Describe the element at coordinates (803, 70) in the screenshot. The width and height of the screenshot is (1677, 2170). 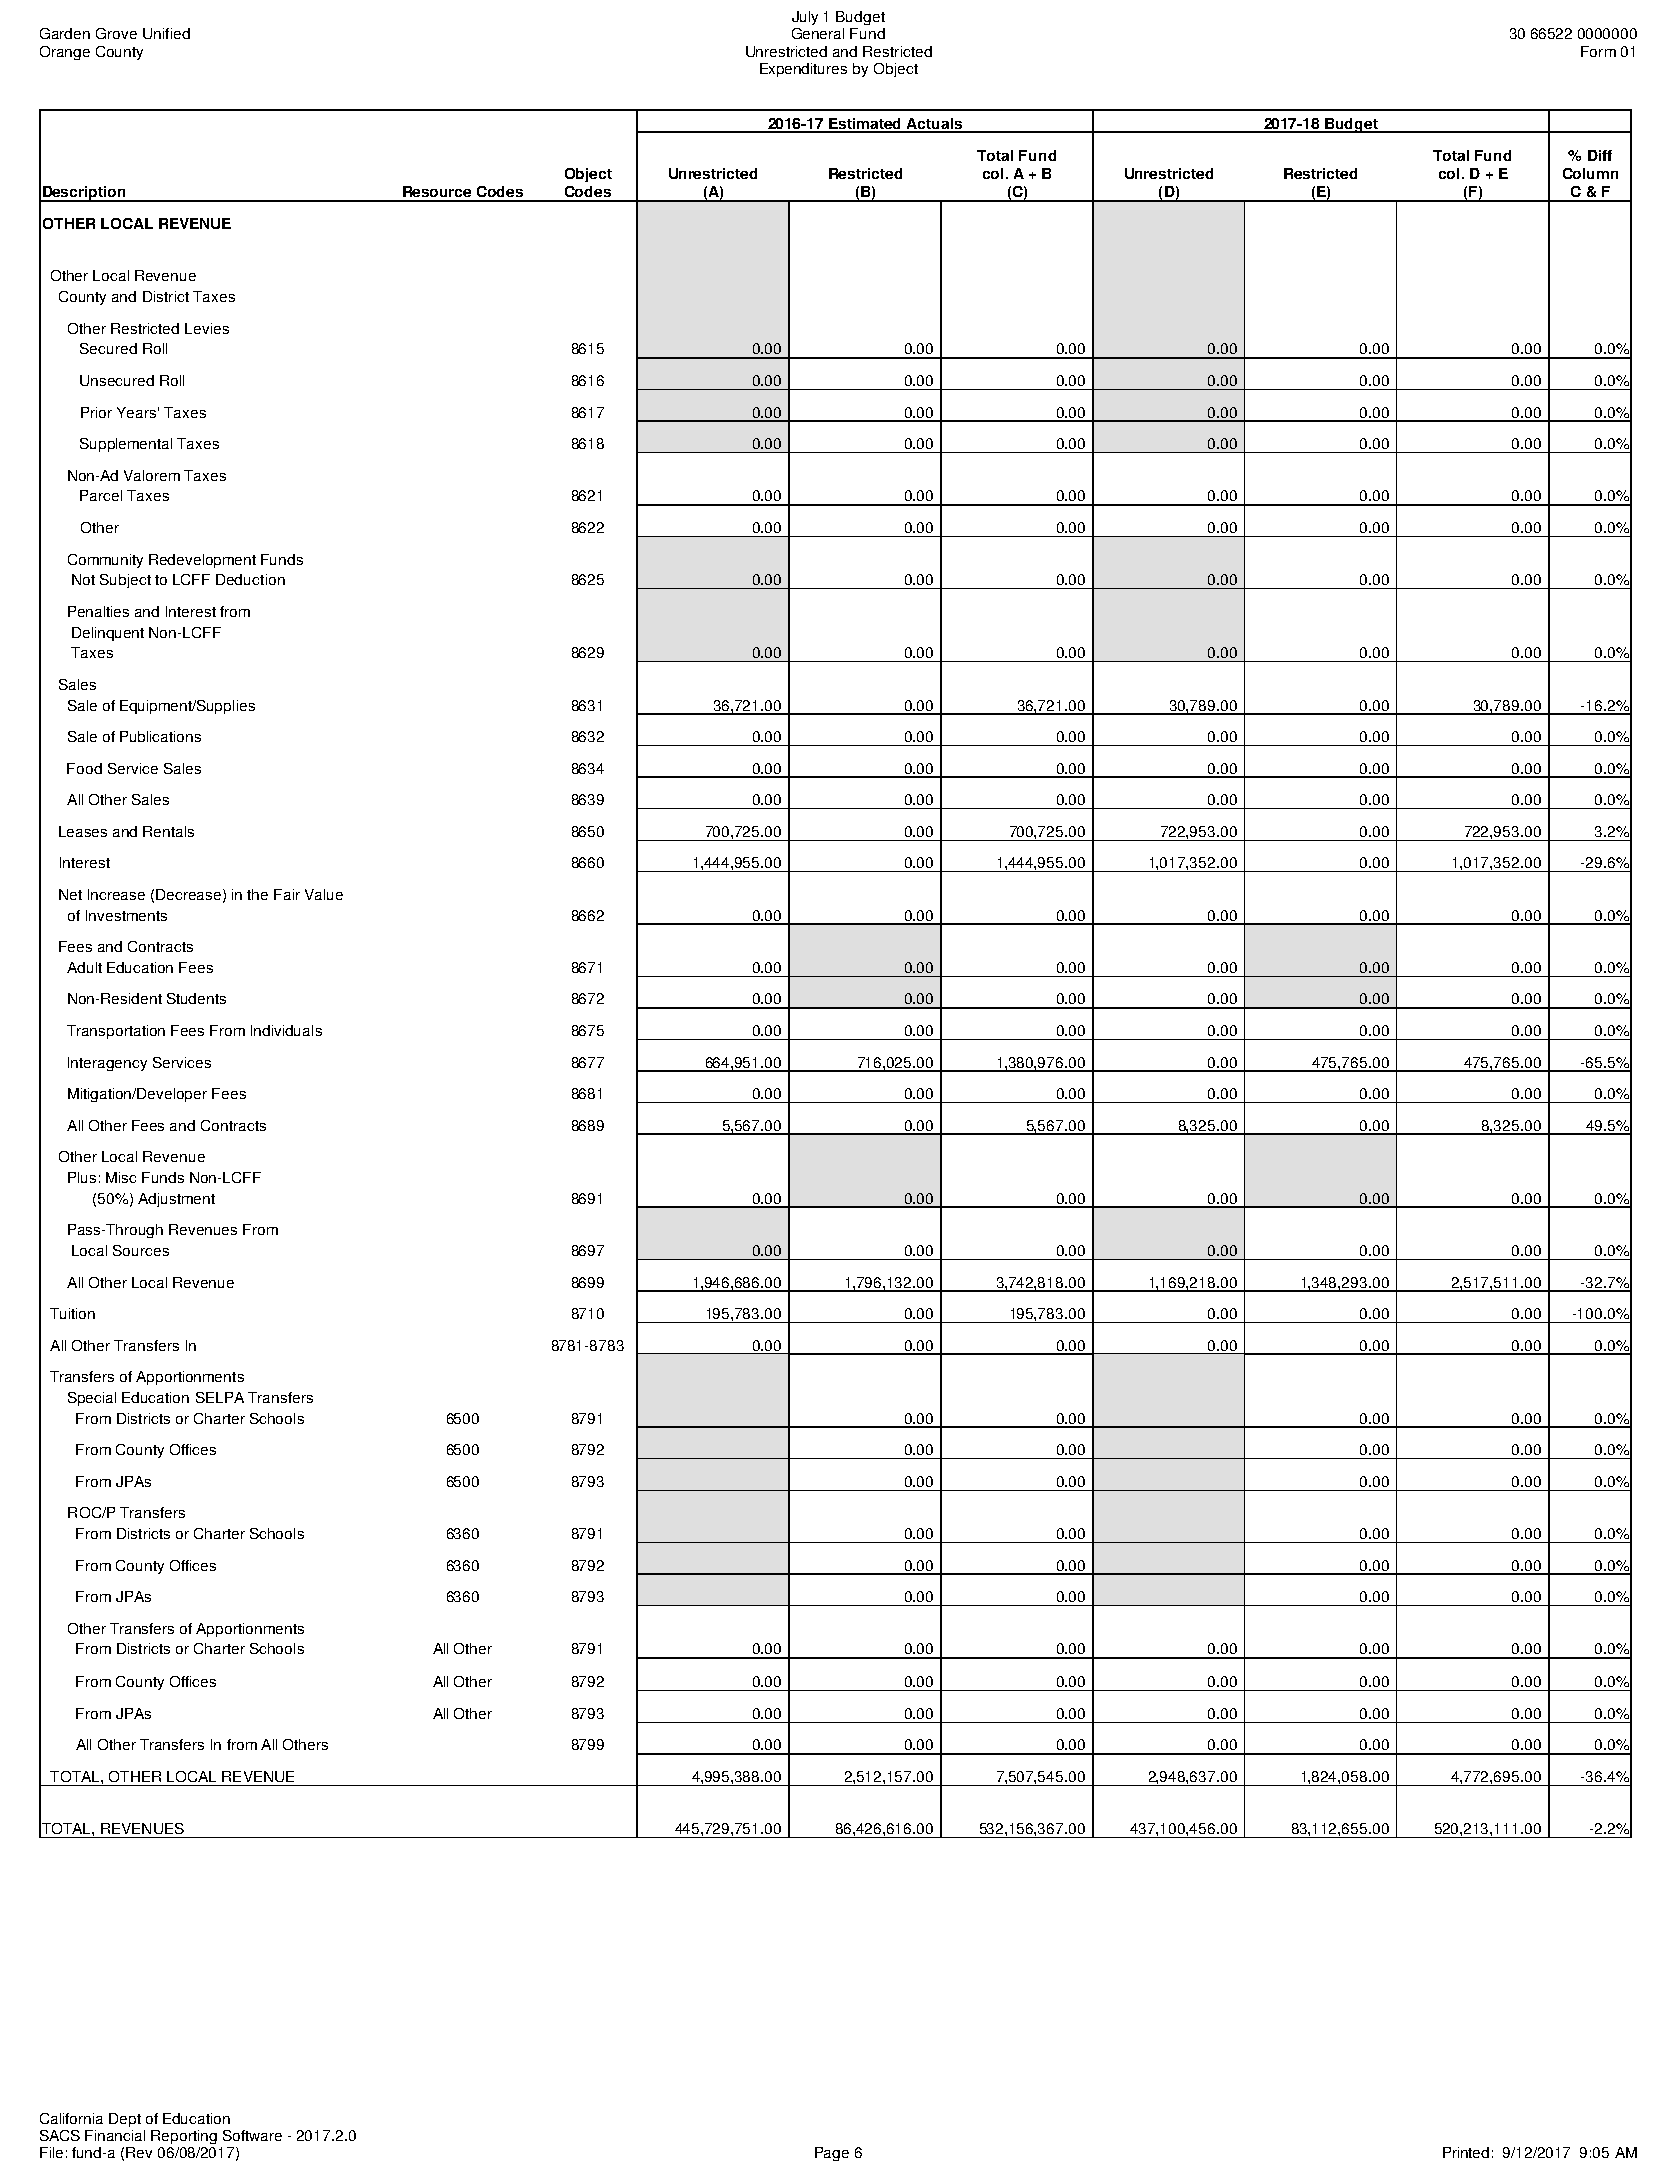
I see `Expenditures` at that location.
